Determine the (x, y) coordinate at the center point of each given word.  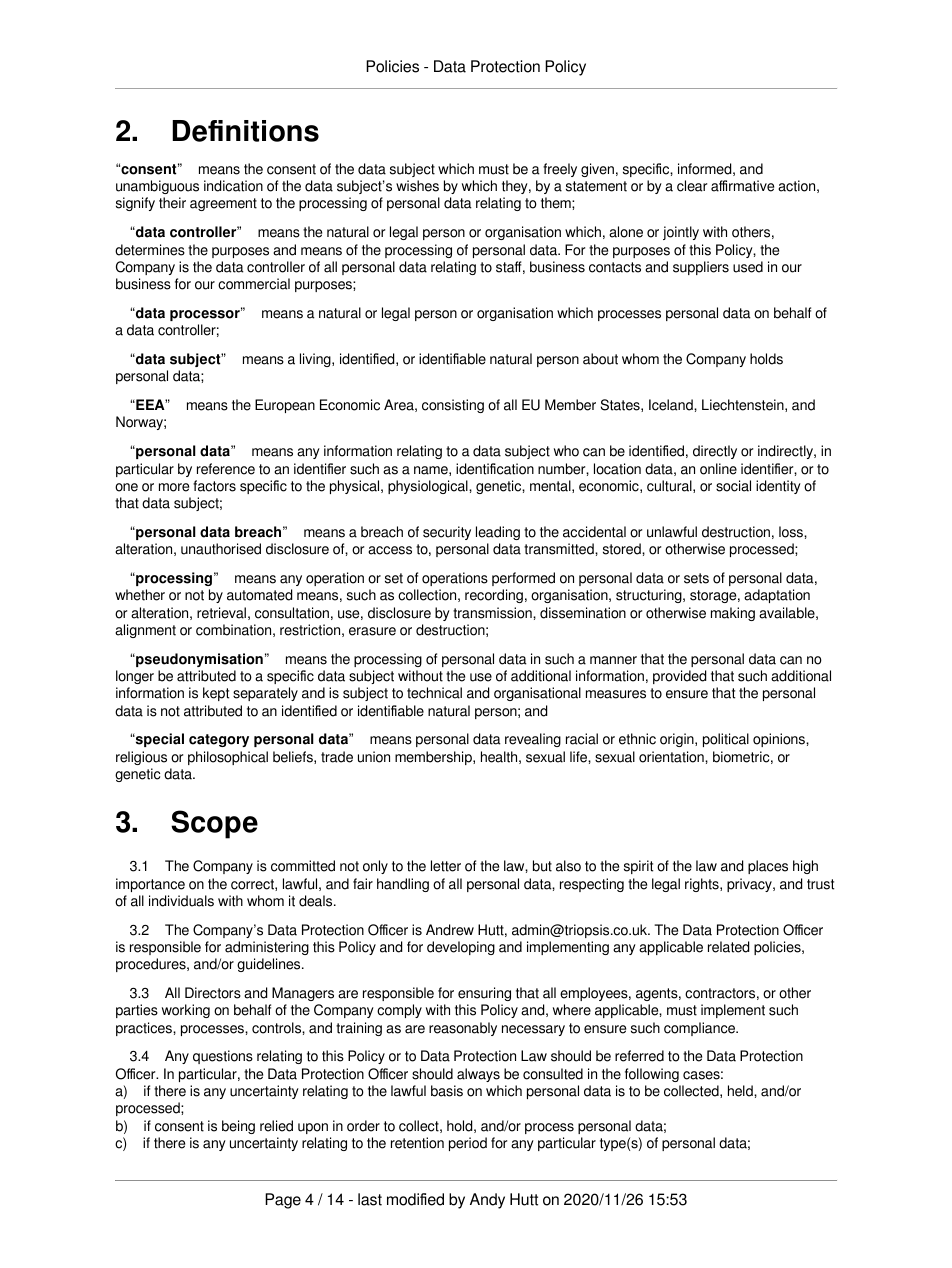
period (468, 1144)
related (728, 947)
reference (226, 469)
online (718, 469)
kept (216, 694)
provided (679, 677)
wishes (417, 186)
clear (692, 186)
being (238, 1127)
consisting (453, 406)
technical (434, 693)
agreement (223, 204)
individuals (181, 901)
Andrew (450, 930)
